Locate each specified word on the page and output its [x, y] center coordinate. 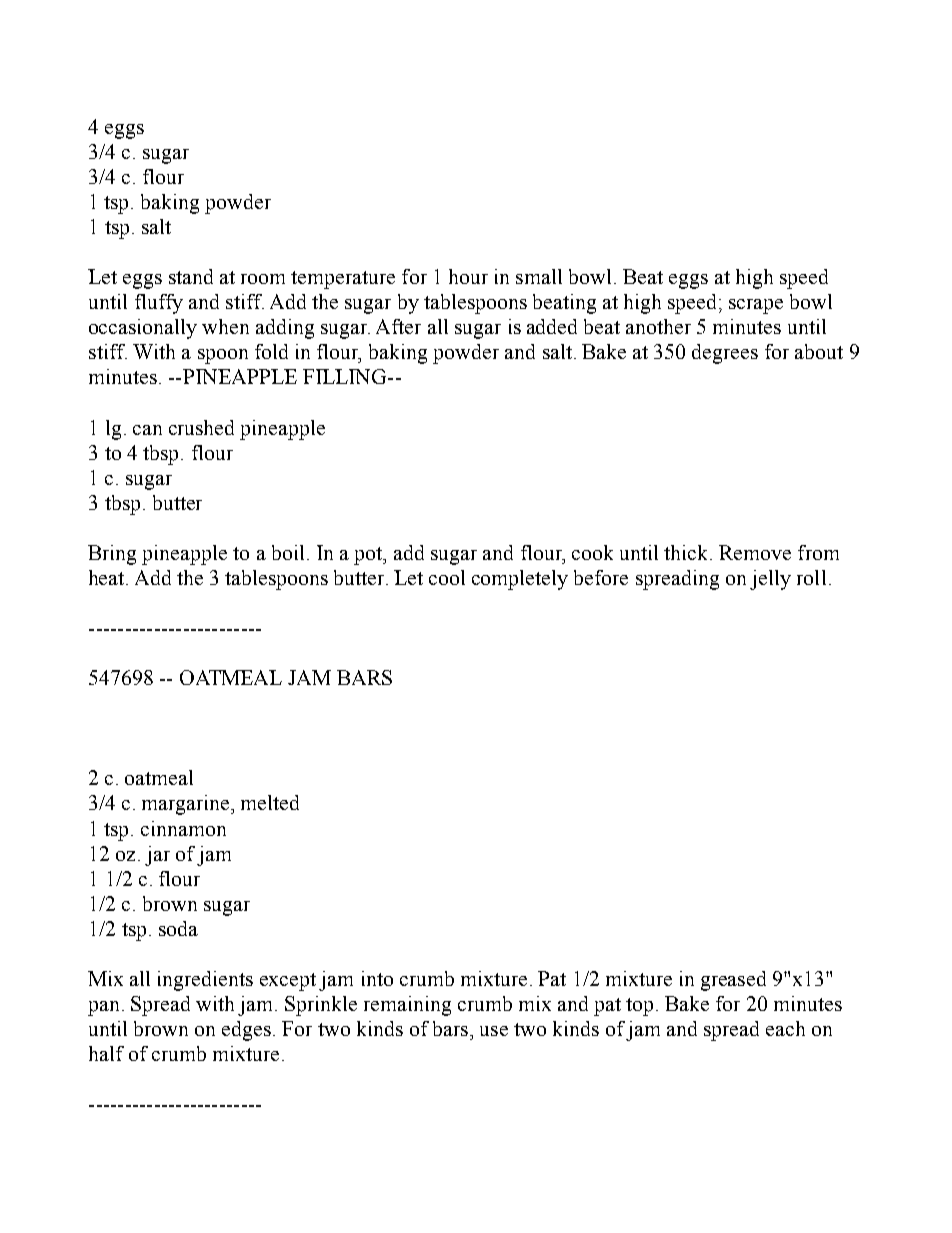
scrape [756, 306]
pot [369, 556]
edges [246, 1031]
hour [468, 276]
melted [270, 802]
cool [447, 577]
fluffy [159, 304]
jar [157, 856]
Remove [755, 552]
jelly [770, 580]
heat [108, 577]
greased [733, 981]
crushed [201, 427]
